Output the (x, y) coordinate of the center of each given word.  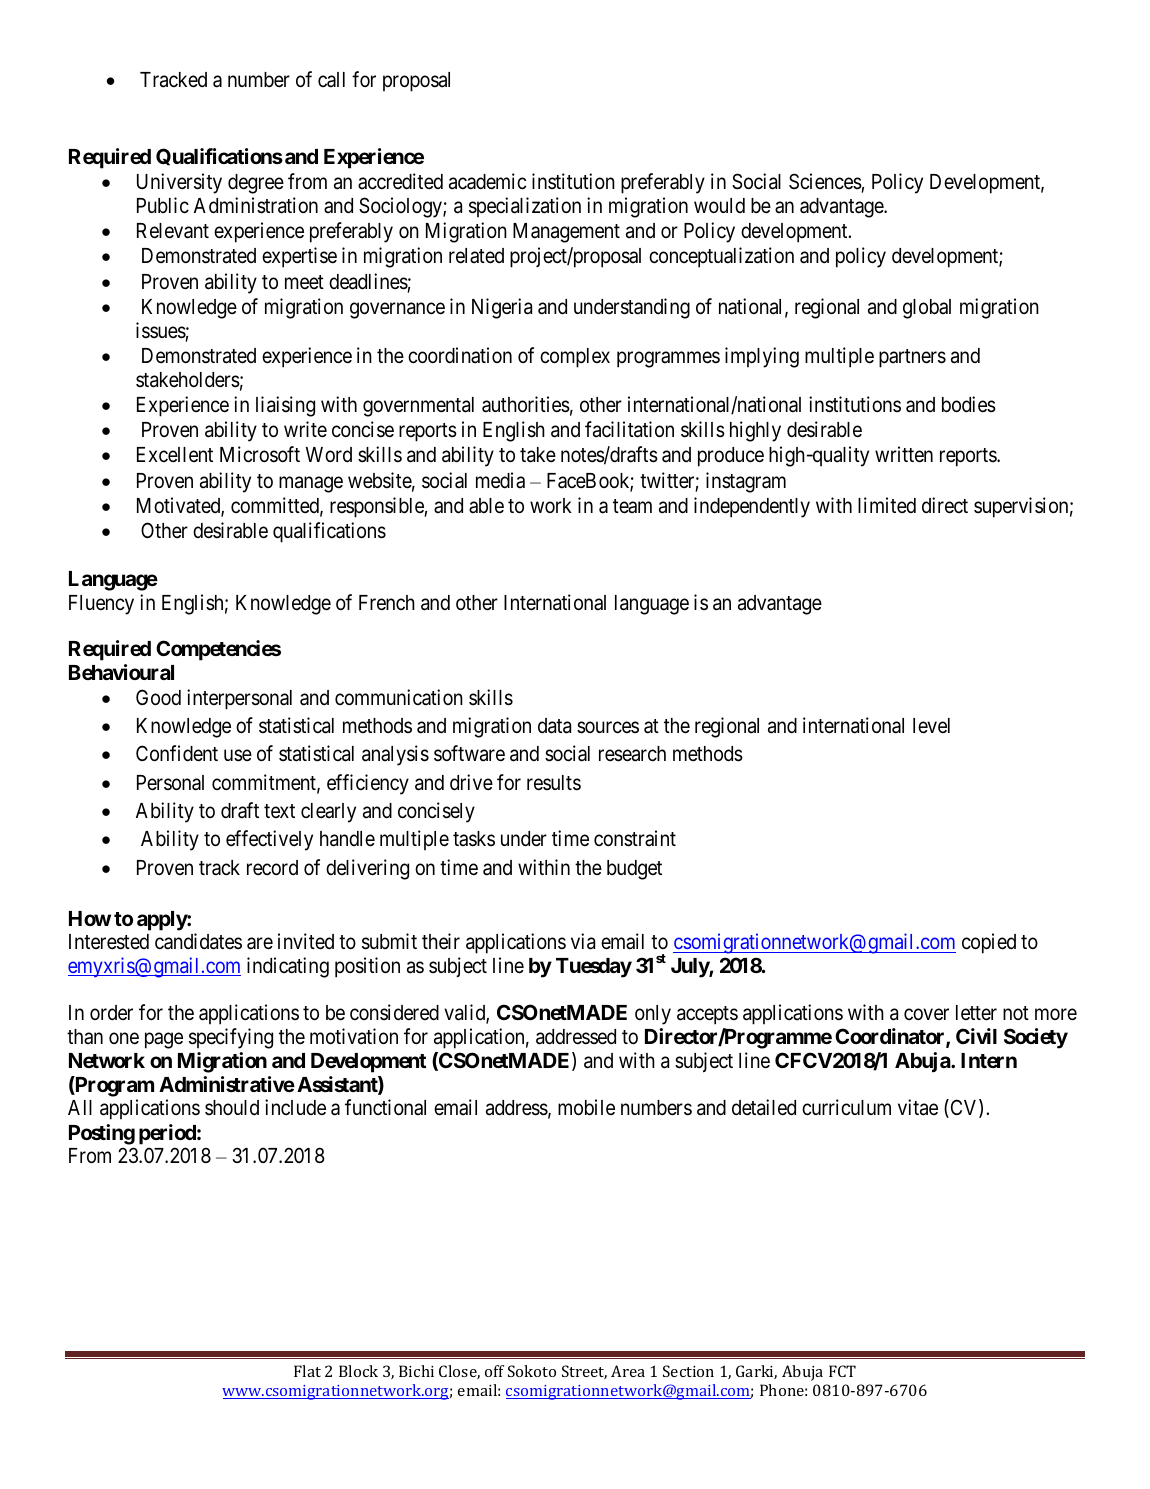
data (554, 726)
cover (926, 1014)
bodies (969, 404)
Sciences (825, 181)
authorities (526, 404)
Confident (177, 753)
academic (487, 181)
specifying (231, 1038)
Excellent (175, 455)
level (931, 726)
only (653, 1015)
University (179, 183)
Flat (307, 1371)
